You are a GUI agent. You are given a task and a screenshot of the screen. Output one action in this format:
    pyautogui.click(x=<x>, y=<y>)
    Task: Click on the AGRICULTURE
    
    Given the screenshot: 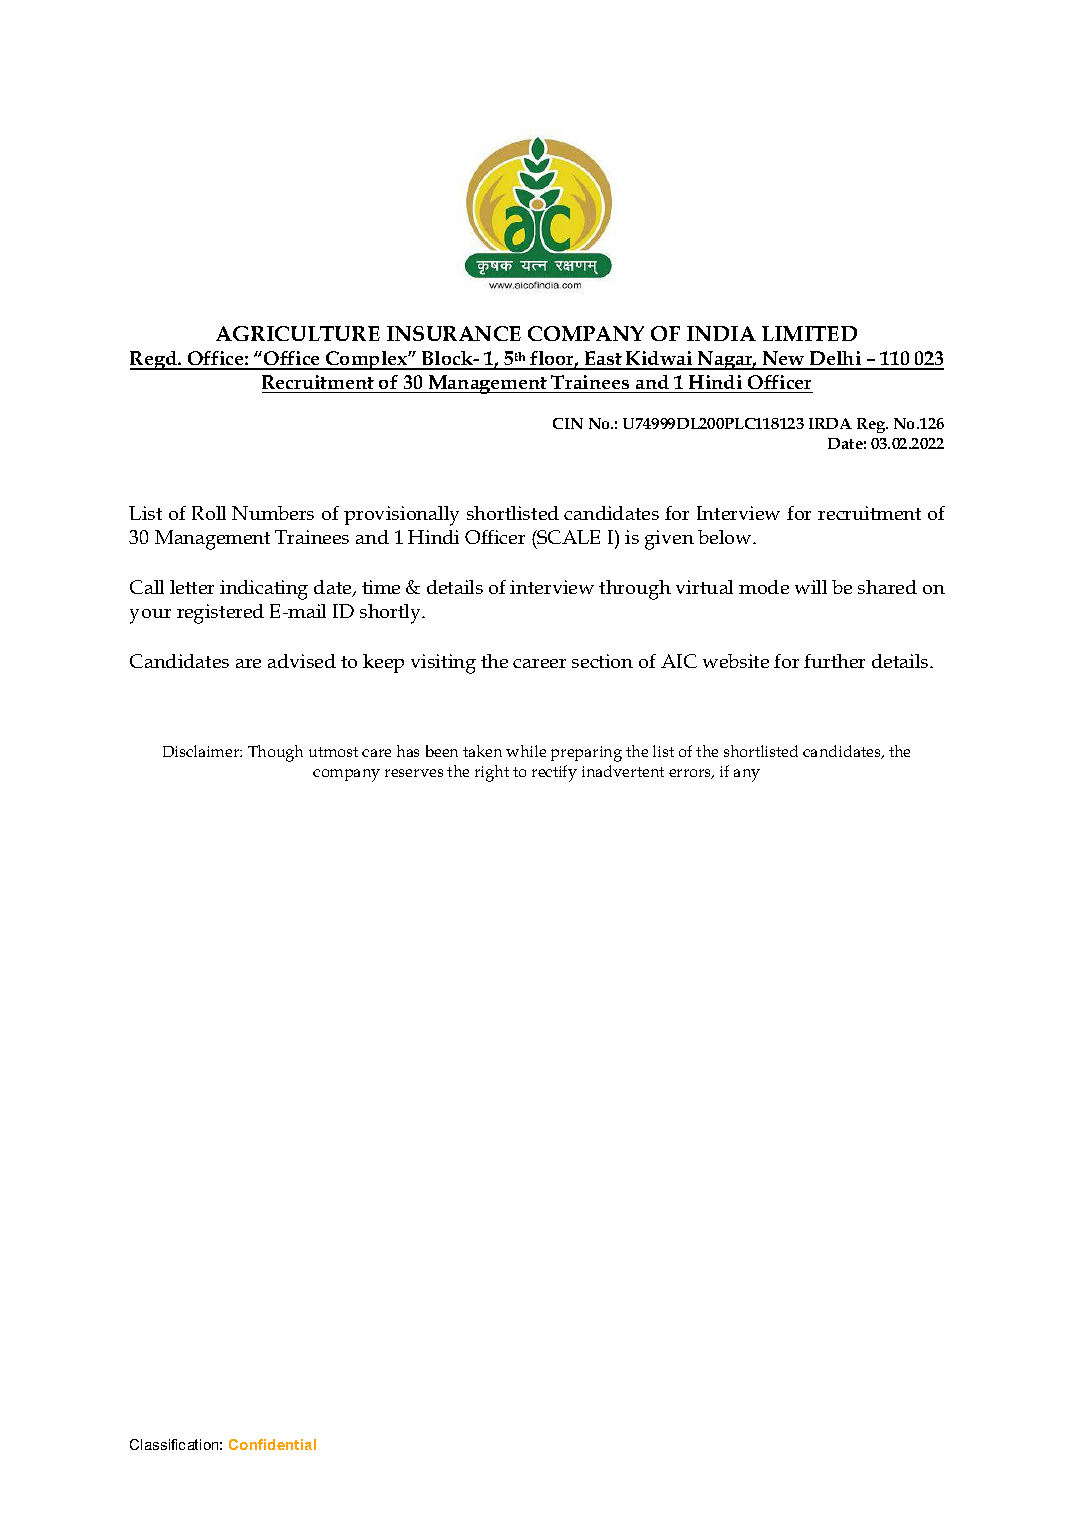 What is the action you would take?
    pyautogui.click(x=298, y=333)
